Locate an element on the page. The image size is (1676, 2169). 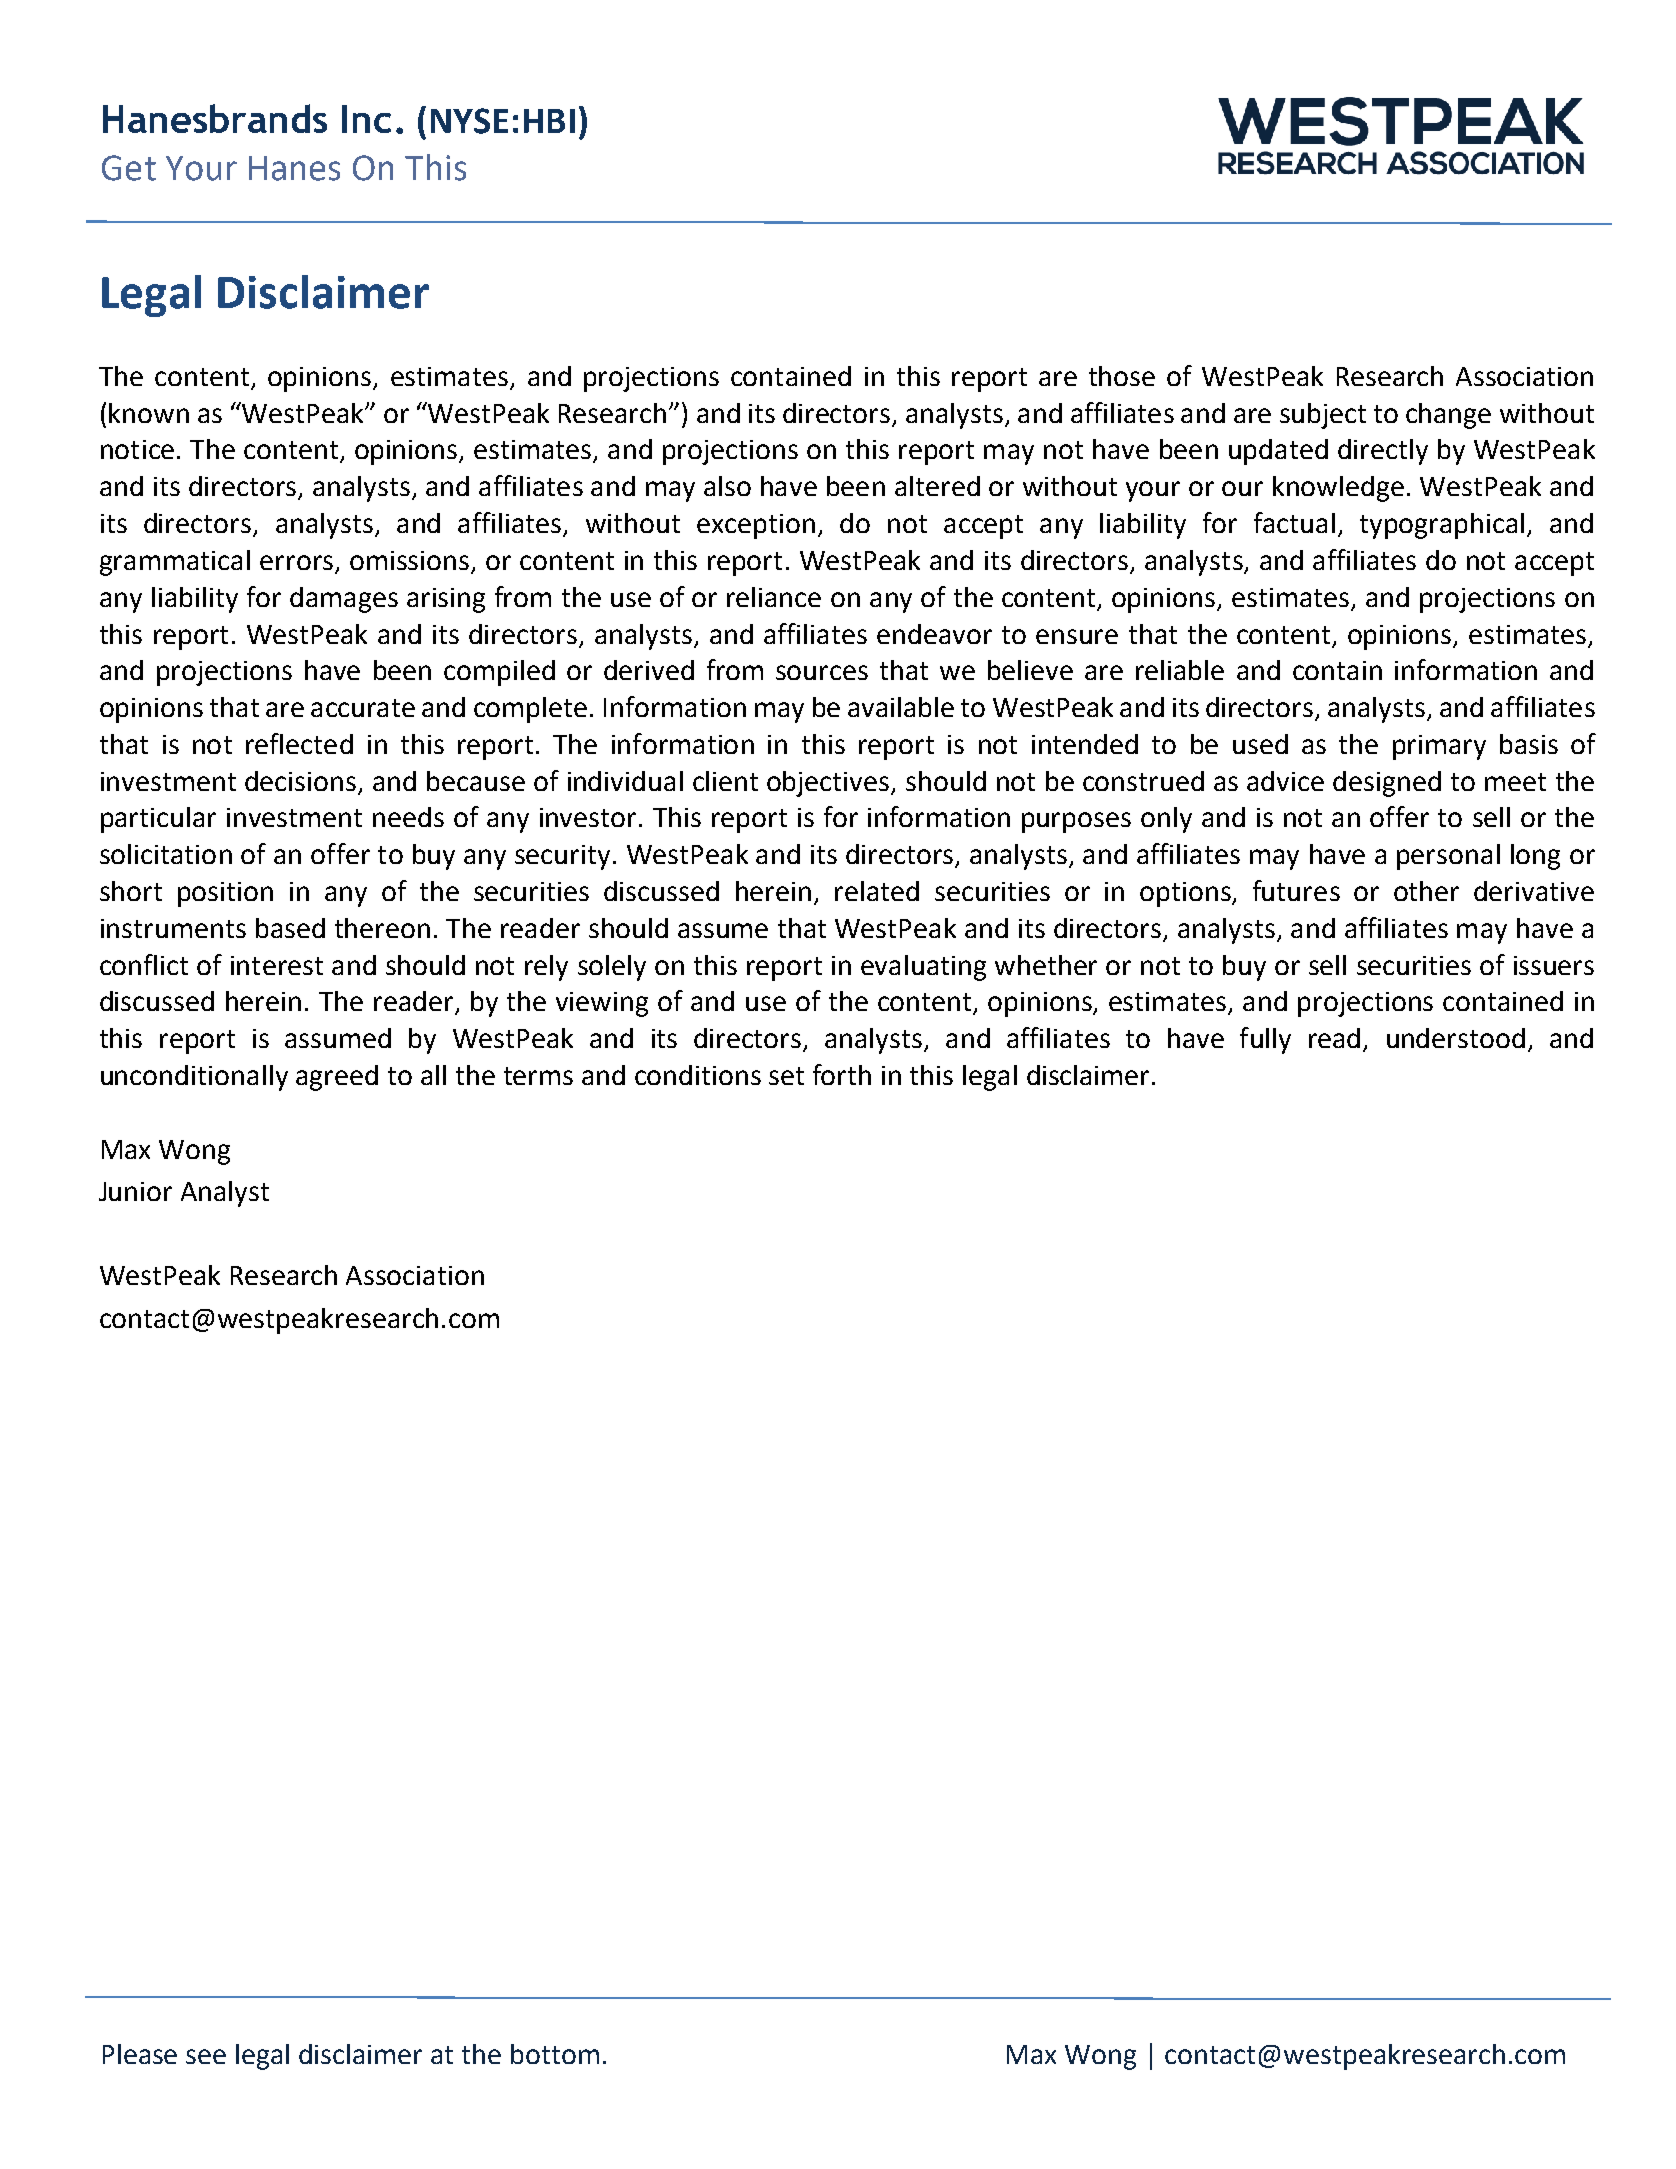
subject is located at coordinates (1323, 416).
